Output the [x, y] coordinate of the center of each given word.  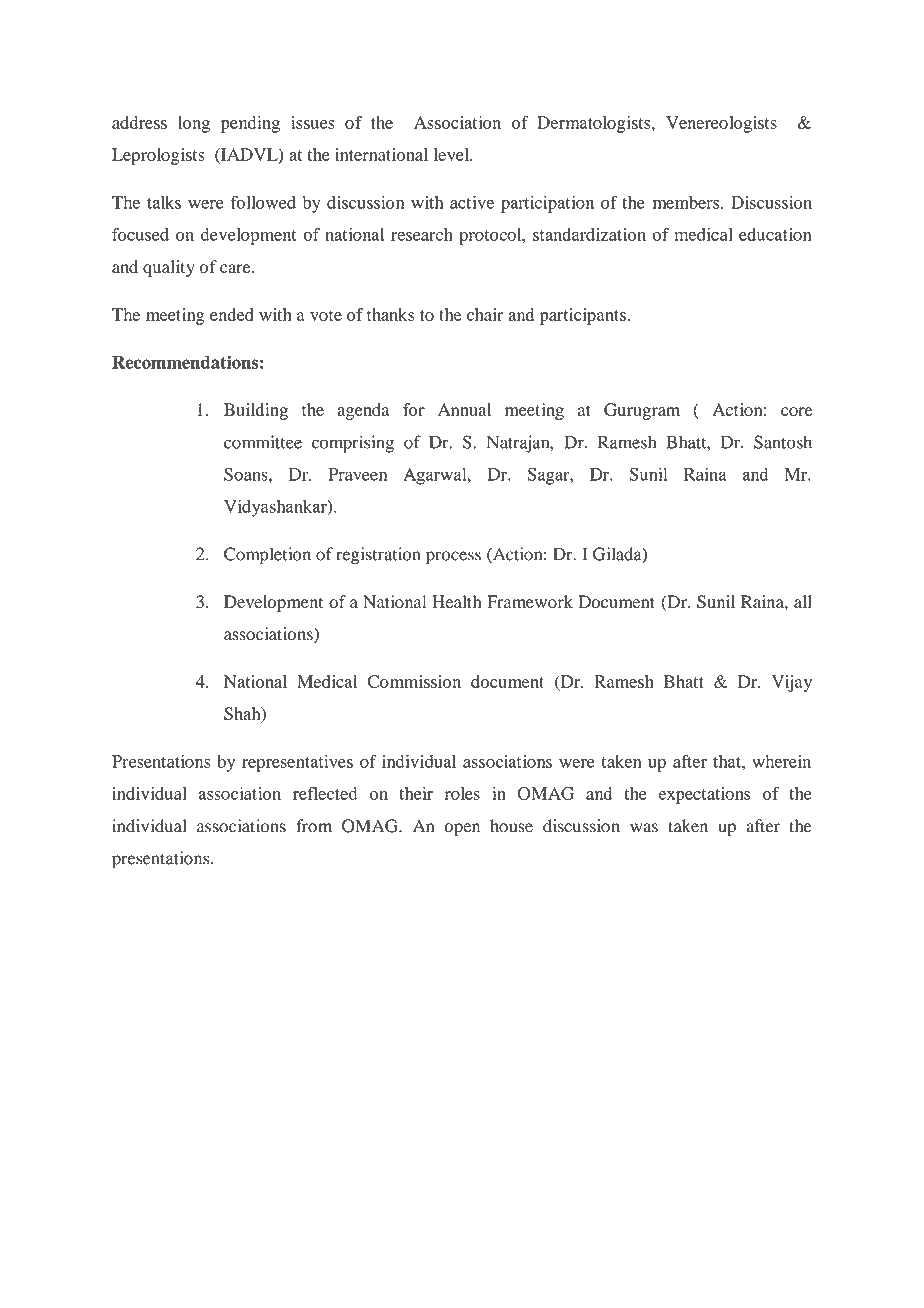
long [194, 124]
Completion [267, 556]
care [236, 269]
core [797, 411]
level [453, 154]
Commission [414, 681]
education [775, 234]
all [803, 601]
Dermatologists [595, 124]
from [314, 826]
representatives [297, 763]
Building [256, 411]
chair [485, 314]
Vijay [792, 683]
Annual [464, 409]
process [453, 558]
